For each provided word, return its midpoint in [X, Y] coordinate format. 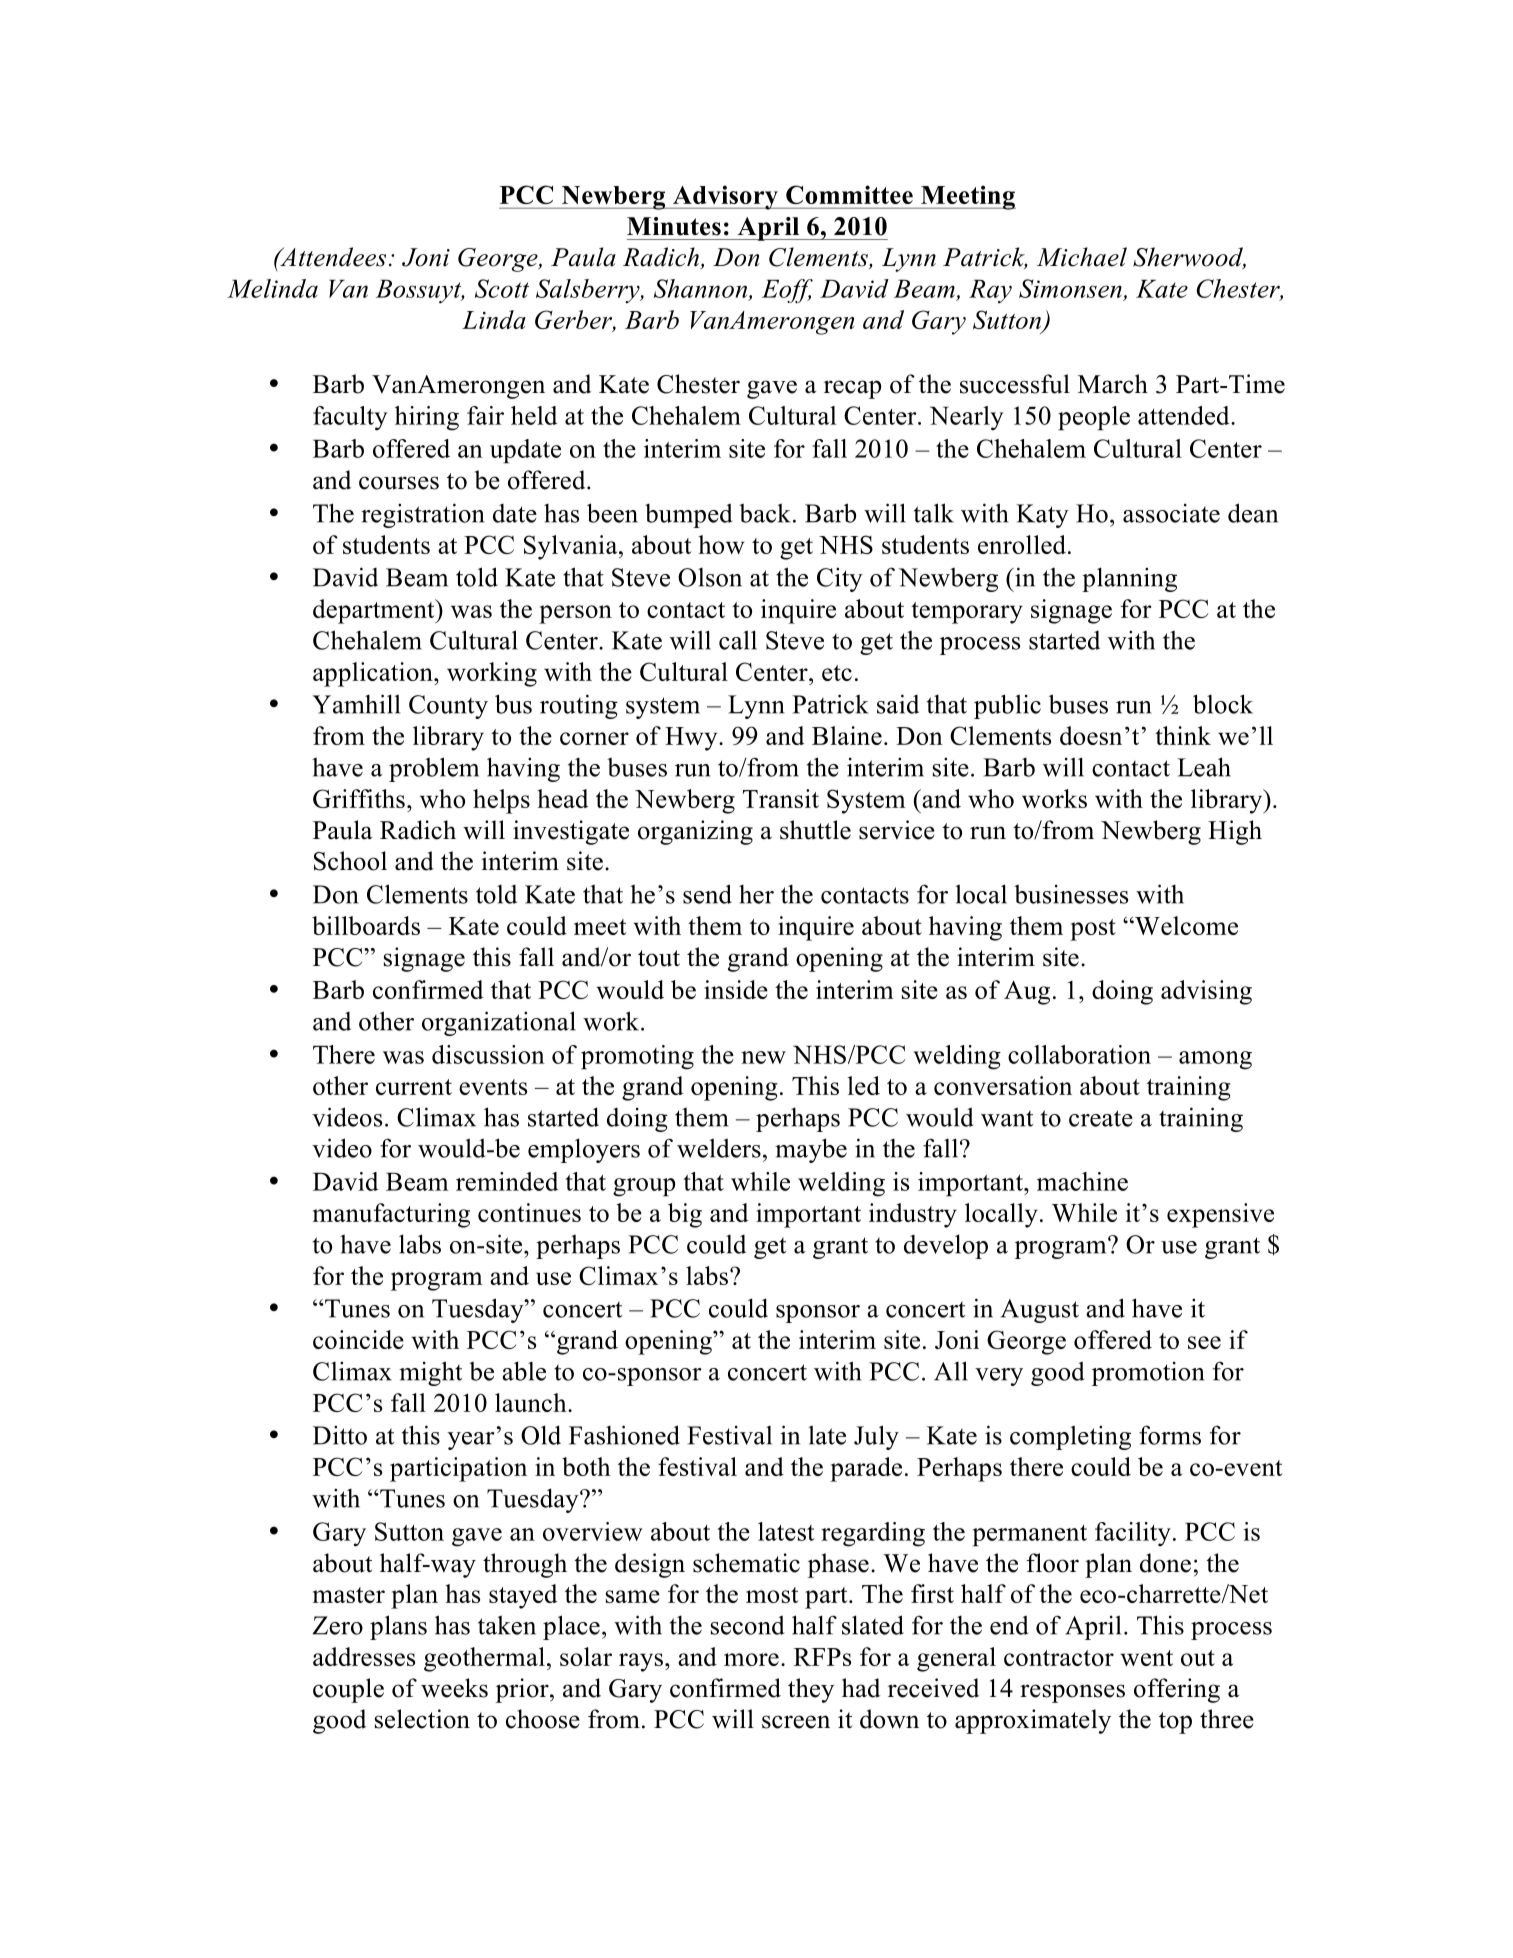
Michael [1082, 257]
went [1146, 1658]
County [448, 707]
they [811, 1690]
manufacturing [391, 1215]
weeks [454, 1688]
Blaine [847, 735]
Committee [849, 194]
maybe [811, 1150]
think [1183, 735]
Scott [501, 288]
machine [1082, 1181]
